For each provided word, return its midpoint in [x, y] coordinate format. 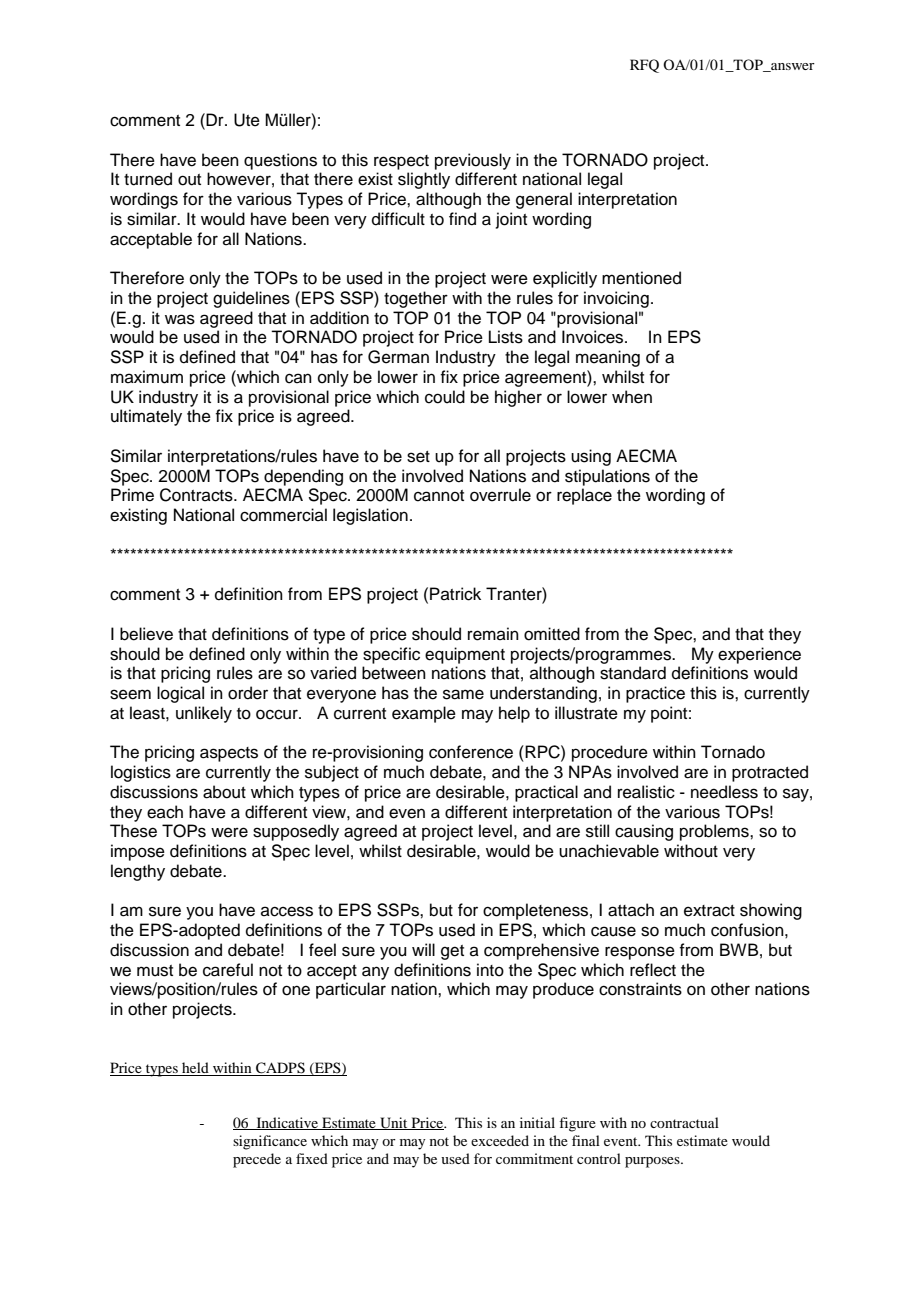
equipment [465, 655]
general [544, 200]
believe [146, 634]
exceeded [500, 1140]
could [445, 397]
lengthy [138, 872]
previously [473, 161]
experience [759, 655]
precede [257, 1160]
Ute [247, 120]
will [423, 949]
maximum [147, 377]
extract [709, 911]
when [632, 397]
